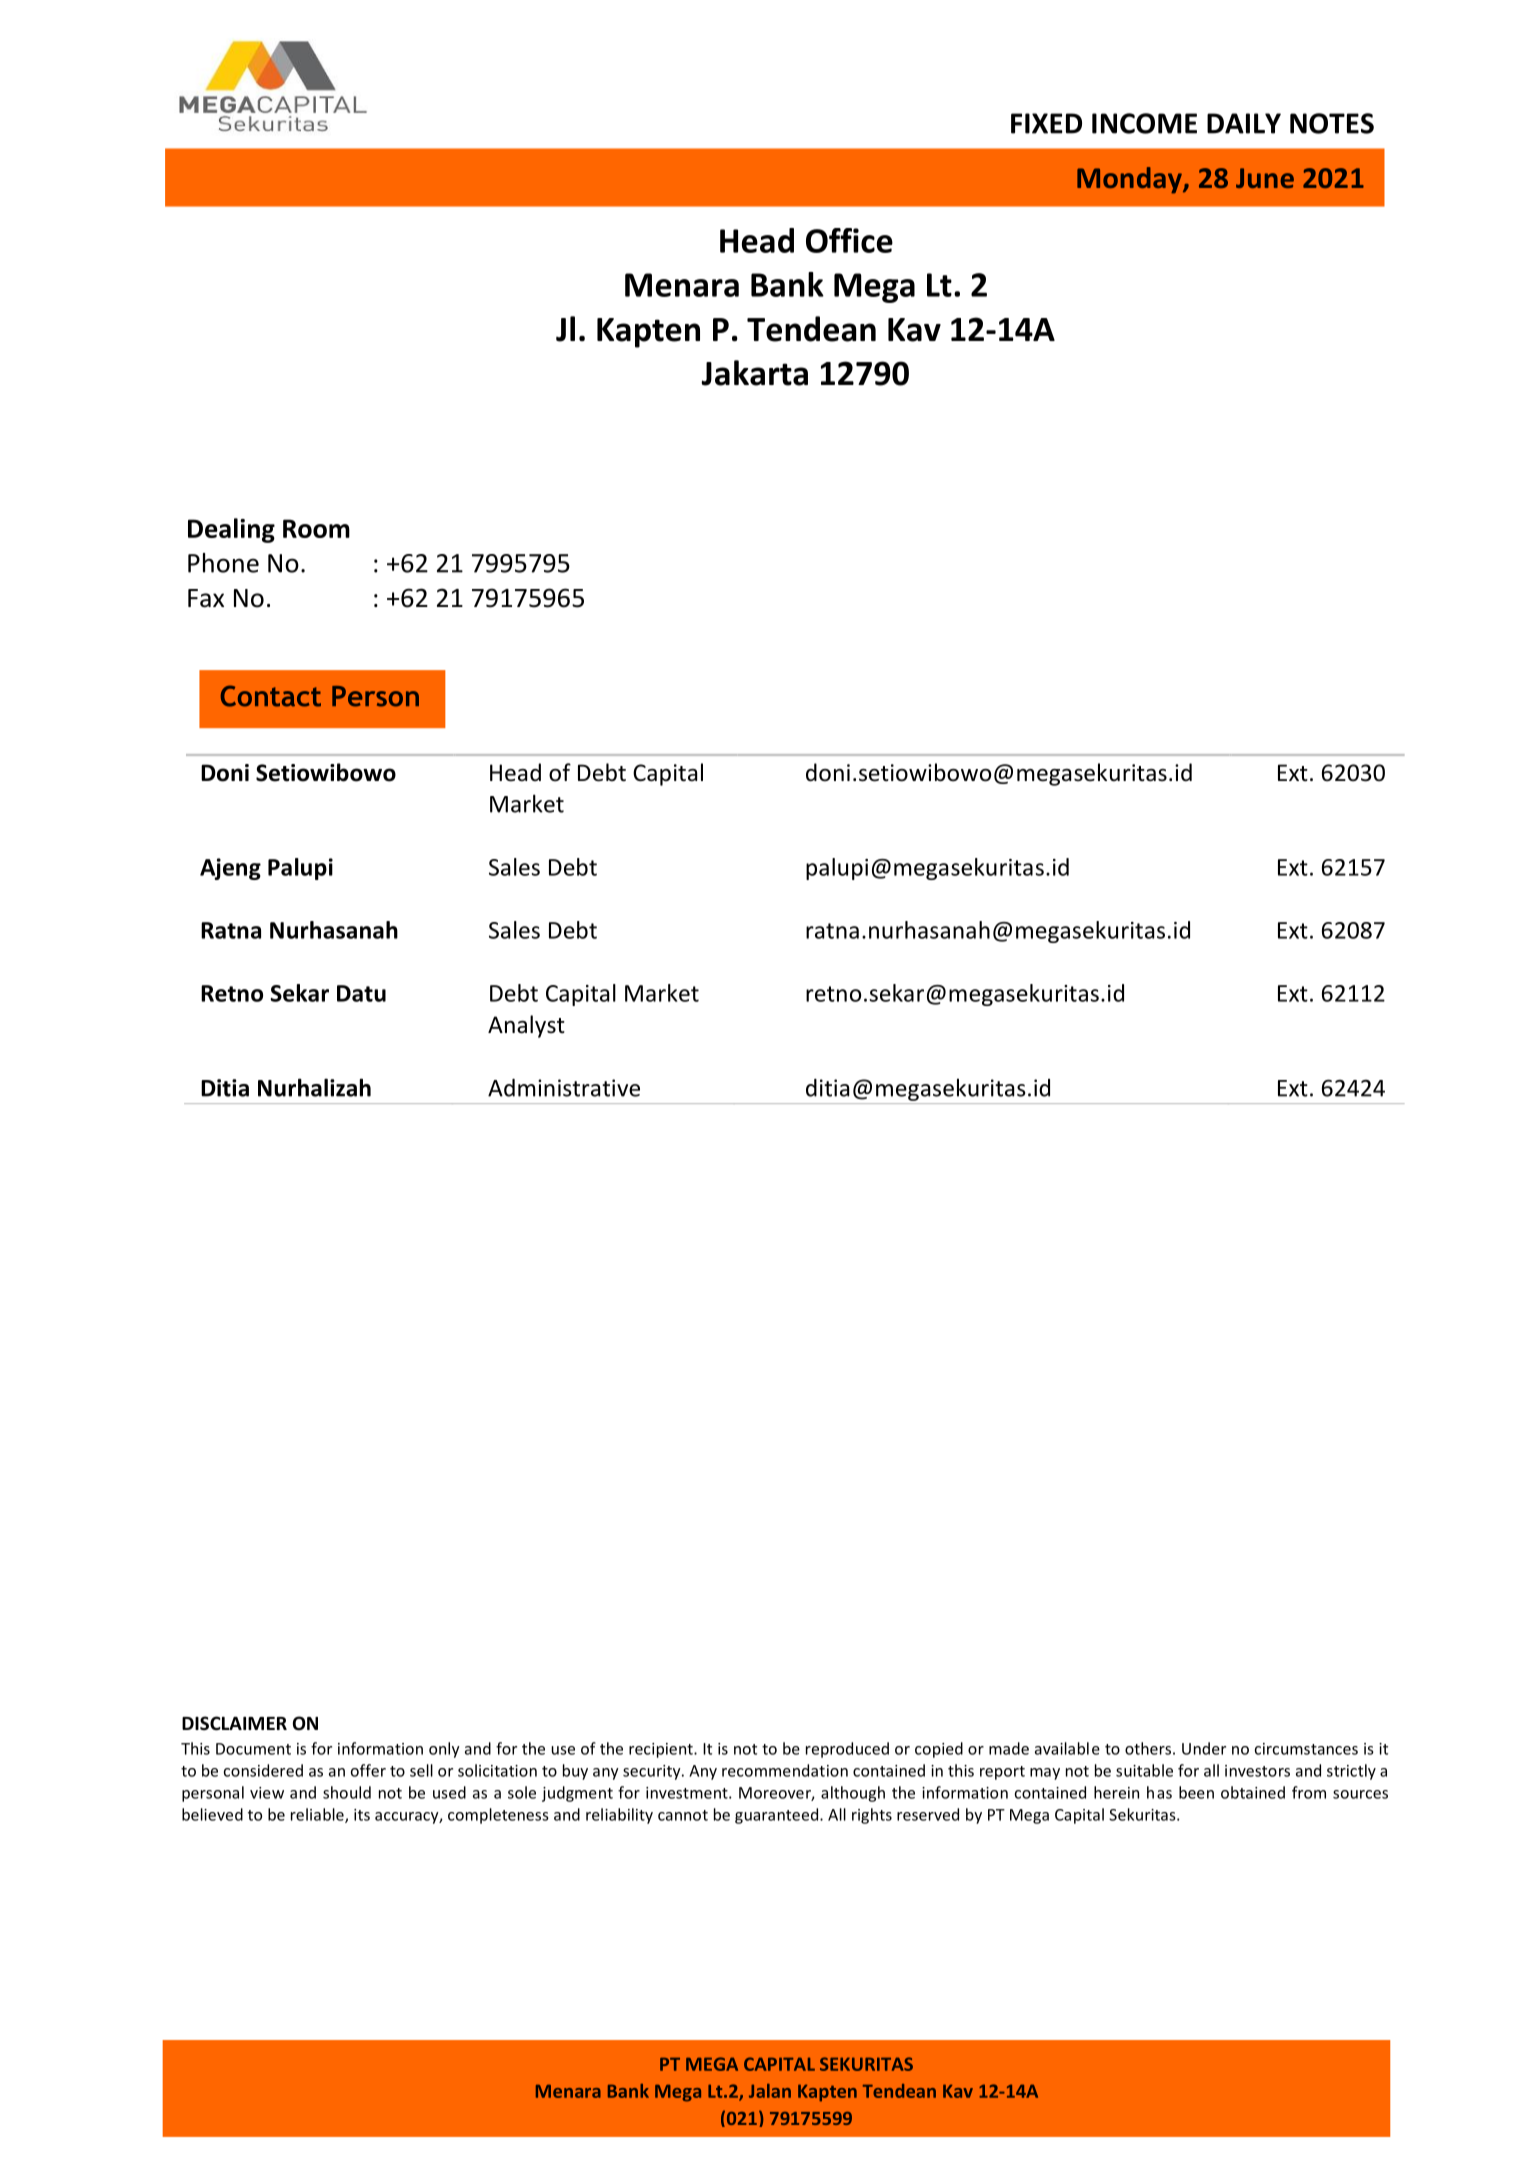 This screenshot has width=1537, height=2174. I want to click on Jalan, so click(770, 2091).
